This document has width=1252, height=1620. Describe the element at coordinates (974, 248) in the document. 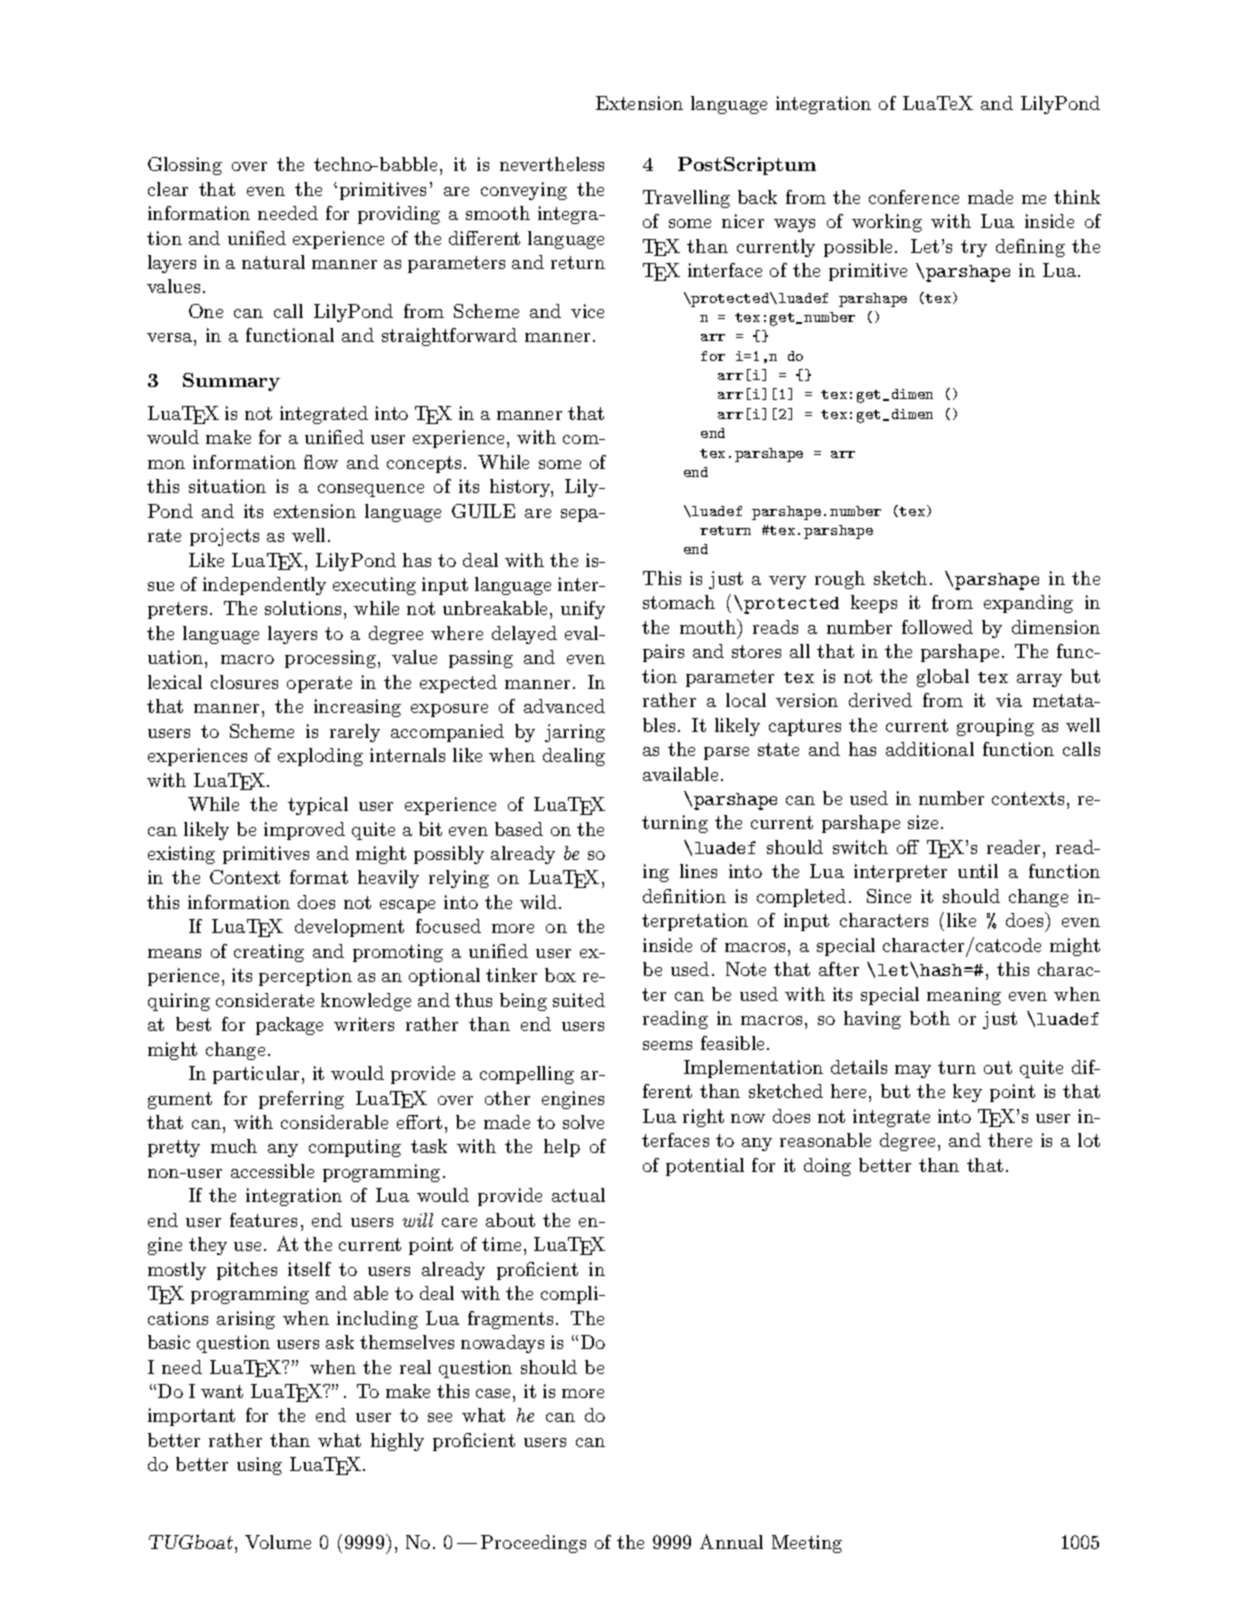

I see `try` at that location.
